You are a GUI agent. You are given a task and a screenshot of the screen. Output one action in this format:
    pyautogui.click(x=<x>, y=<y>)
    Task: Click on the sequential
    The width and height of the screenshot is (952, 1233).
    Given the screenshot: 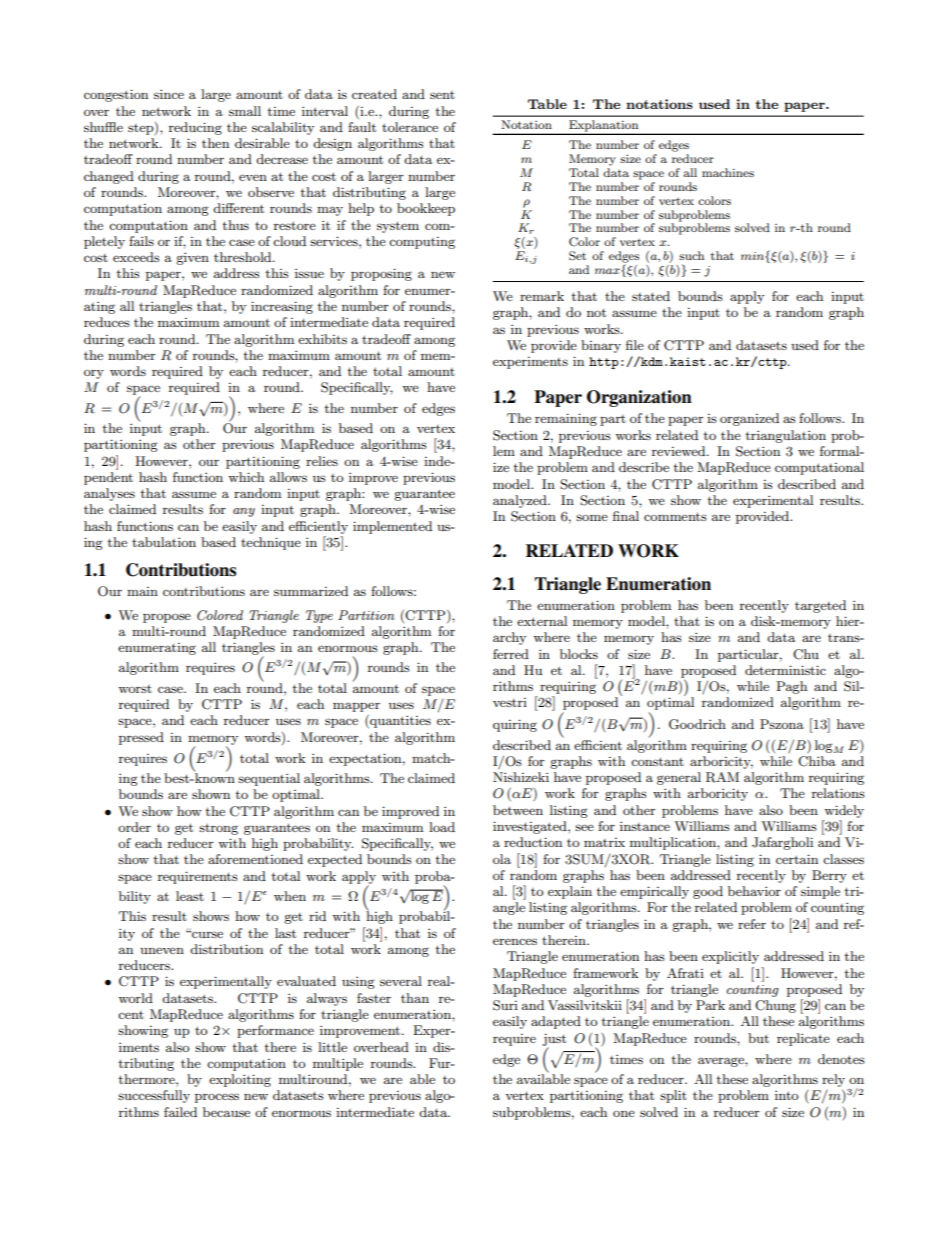 What is the action you would take?
    pyautogui.click(x=269, y=779)
